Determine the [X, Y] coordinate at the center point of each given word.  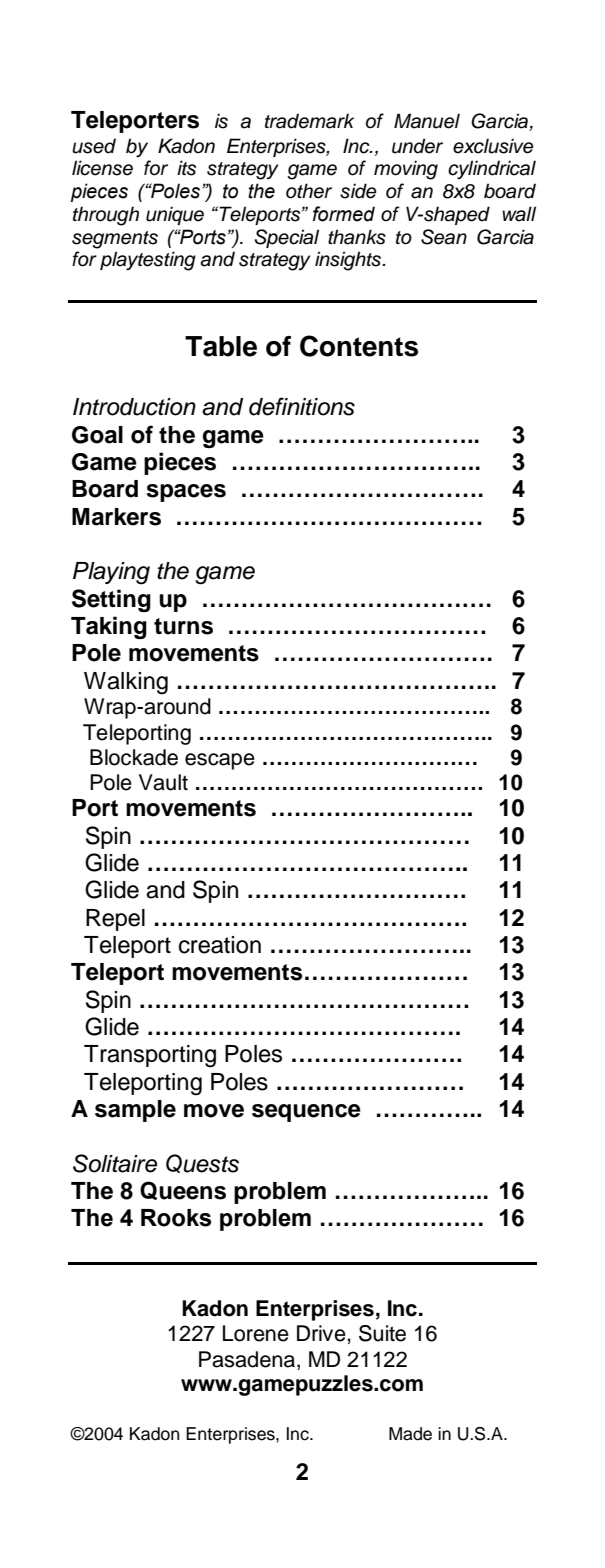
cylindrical [492, 170]
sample [135, 1111]
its [186, 168]
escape [220, 761]
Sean [444, 237]
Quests [202, 1163]
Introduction [134, 407]
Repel [115, 920]
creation [220, 945]
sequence [306, 1113]
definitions [302, 406]
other [309, 191]
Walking [126, 683]
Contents [359, 346]
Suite [382, 1333]
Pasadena [248, 1360]
